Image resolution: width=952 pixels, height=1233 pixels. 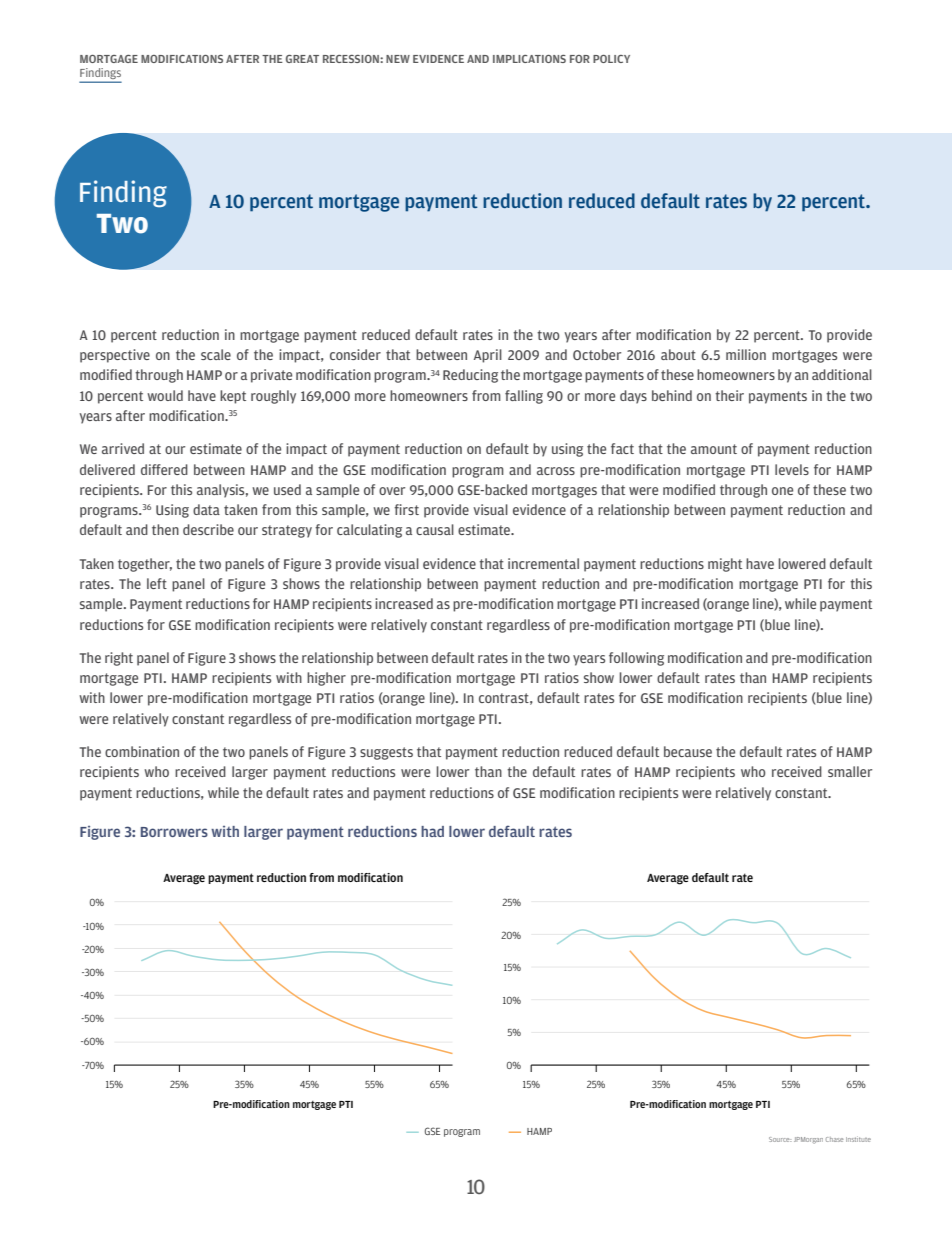 What do you see at coordinates (529, 59) in the page?
I see `IMPLICATIONS` at bounding box center [529, 59].
